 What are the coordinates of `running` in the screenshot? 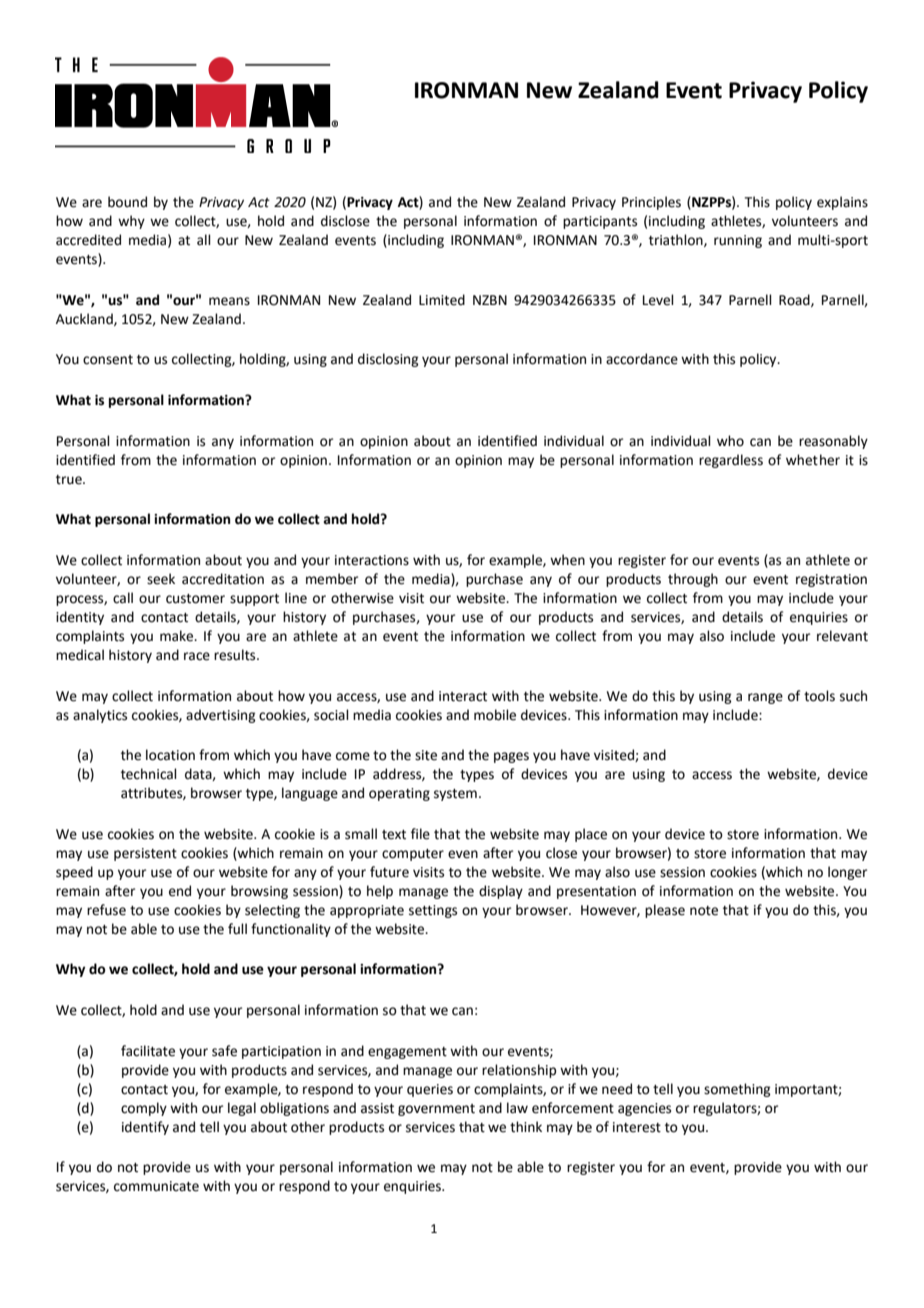 It's located at (738, 241).
